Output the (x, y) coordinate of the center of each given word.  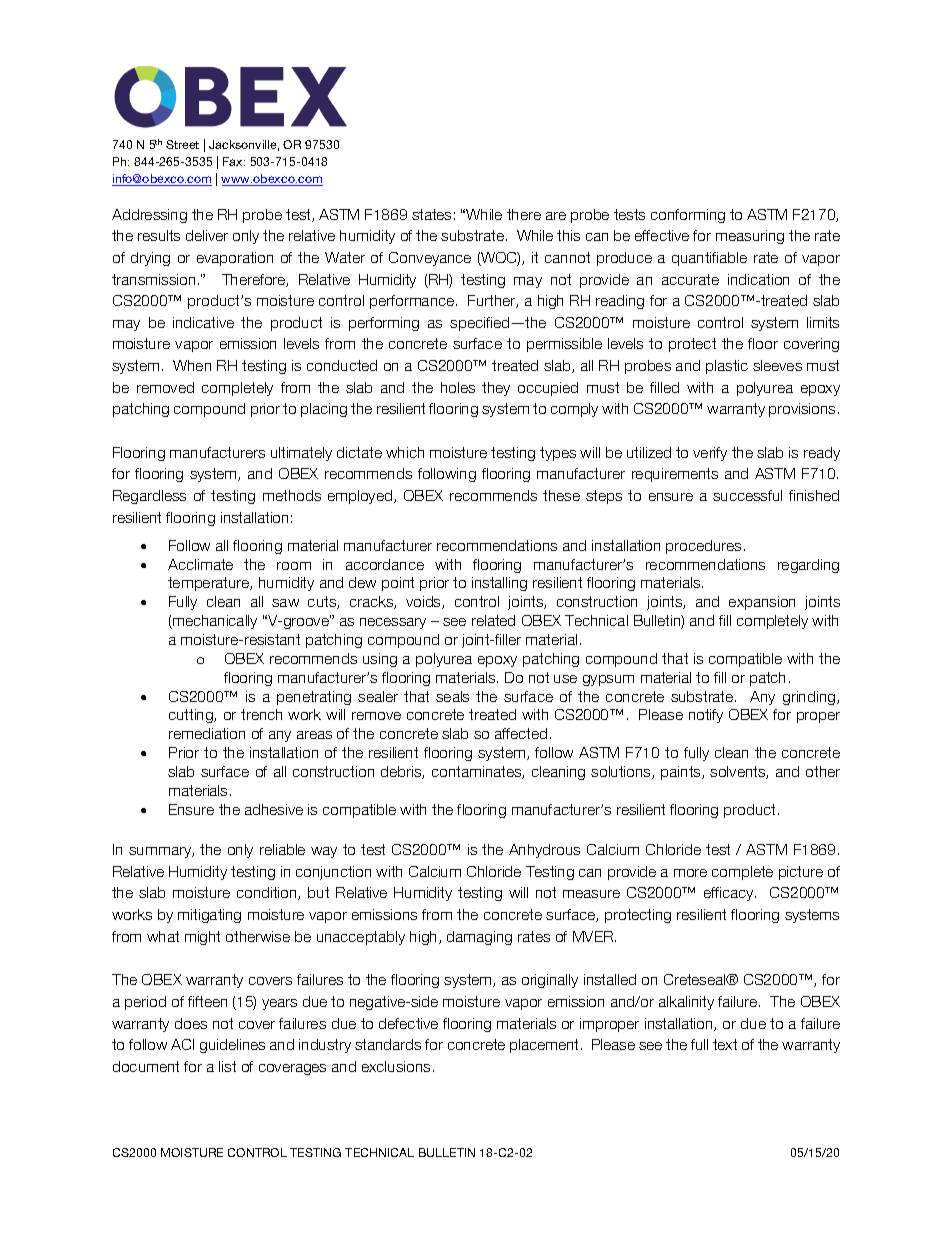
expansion (762, 603)
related (493, 620)
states (431, 214)
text (725, 1044)
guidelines (232, 1046)
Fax (234, 161)
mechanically (214, 622)
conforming (688, 216)
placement (544, 1046)
